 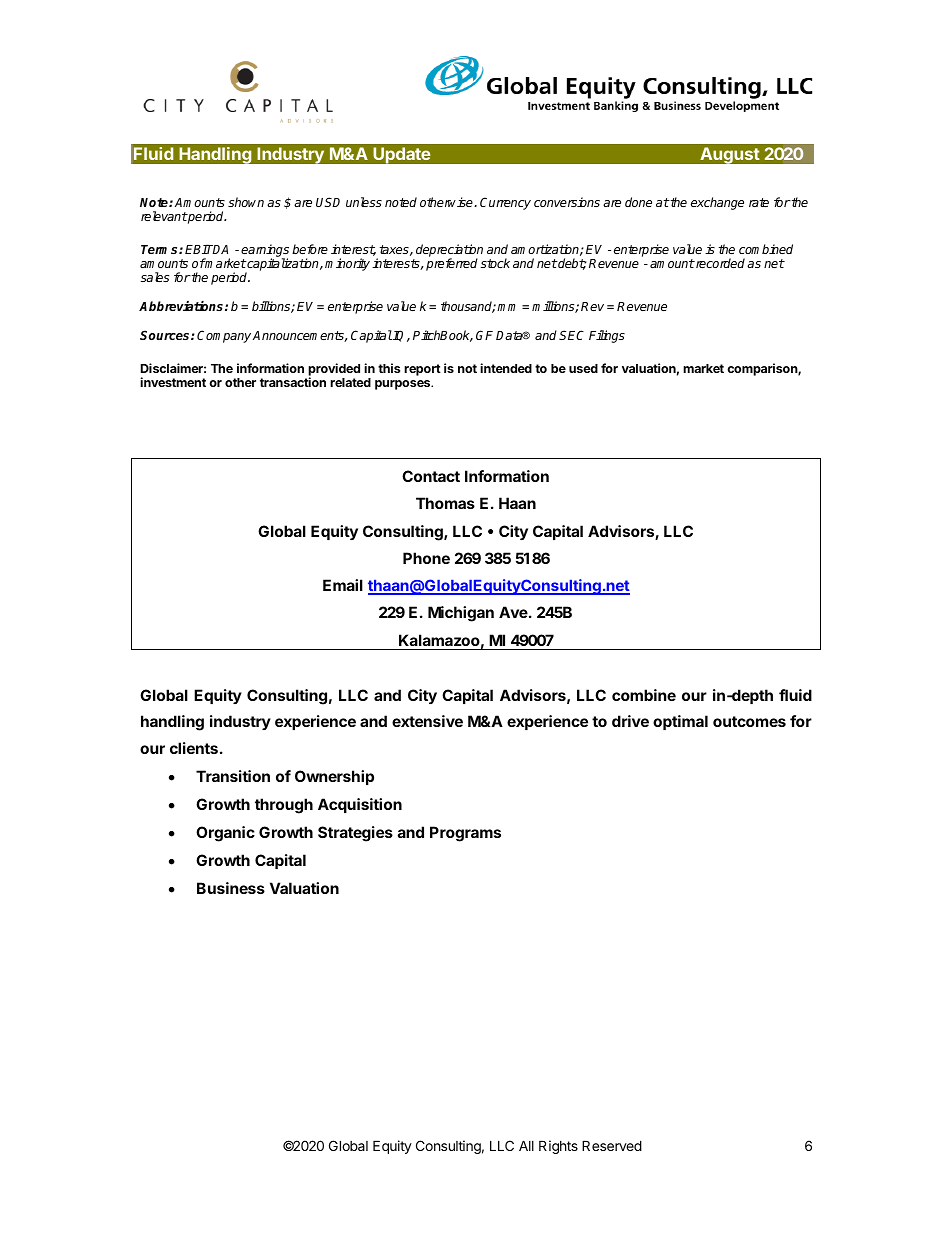 What do you see at coordinates (717, 203) in the image?
I see `exchange` at bounding box center [717, 203].
